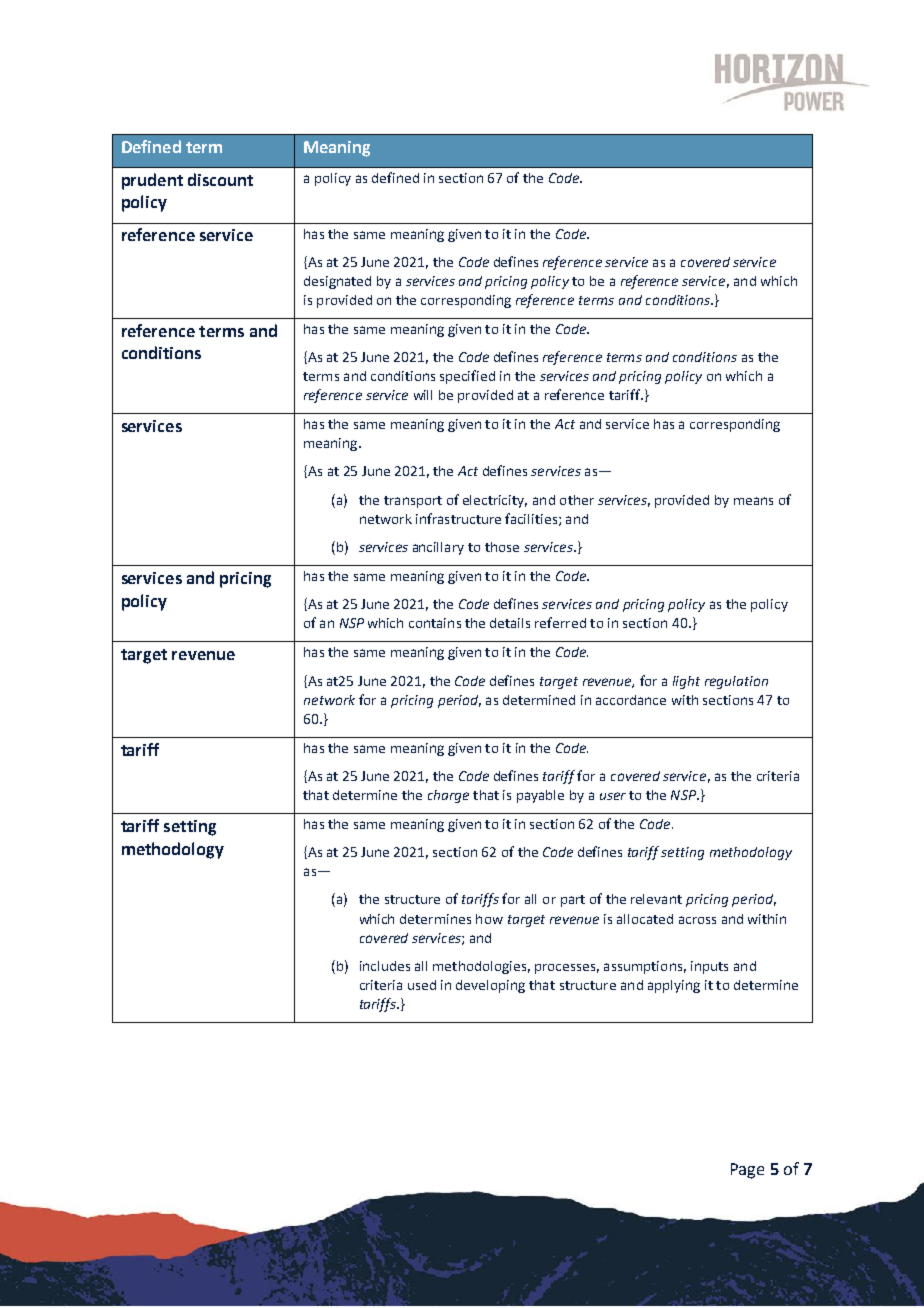  What do you see at coordinates (467, 377) in the screenshot?
I see `specified` at bounding box center [467, 377].
